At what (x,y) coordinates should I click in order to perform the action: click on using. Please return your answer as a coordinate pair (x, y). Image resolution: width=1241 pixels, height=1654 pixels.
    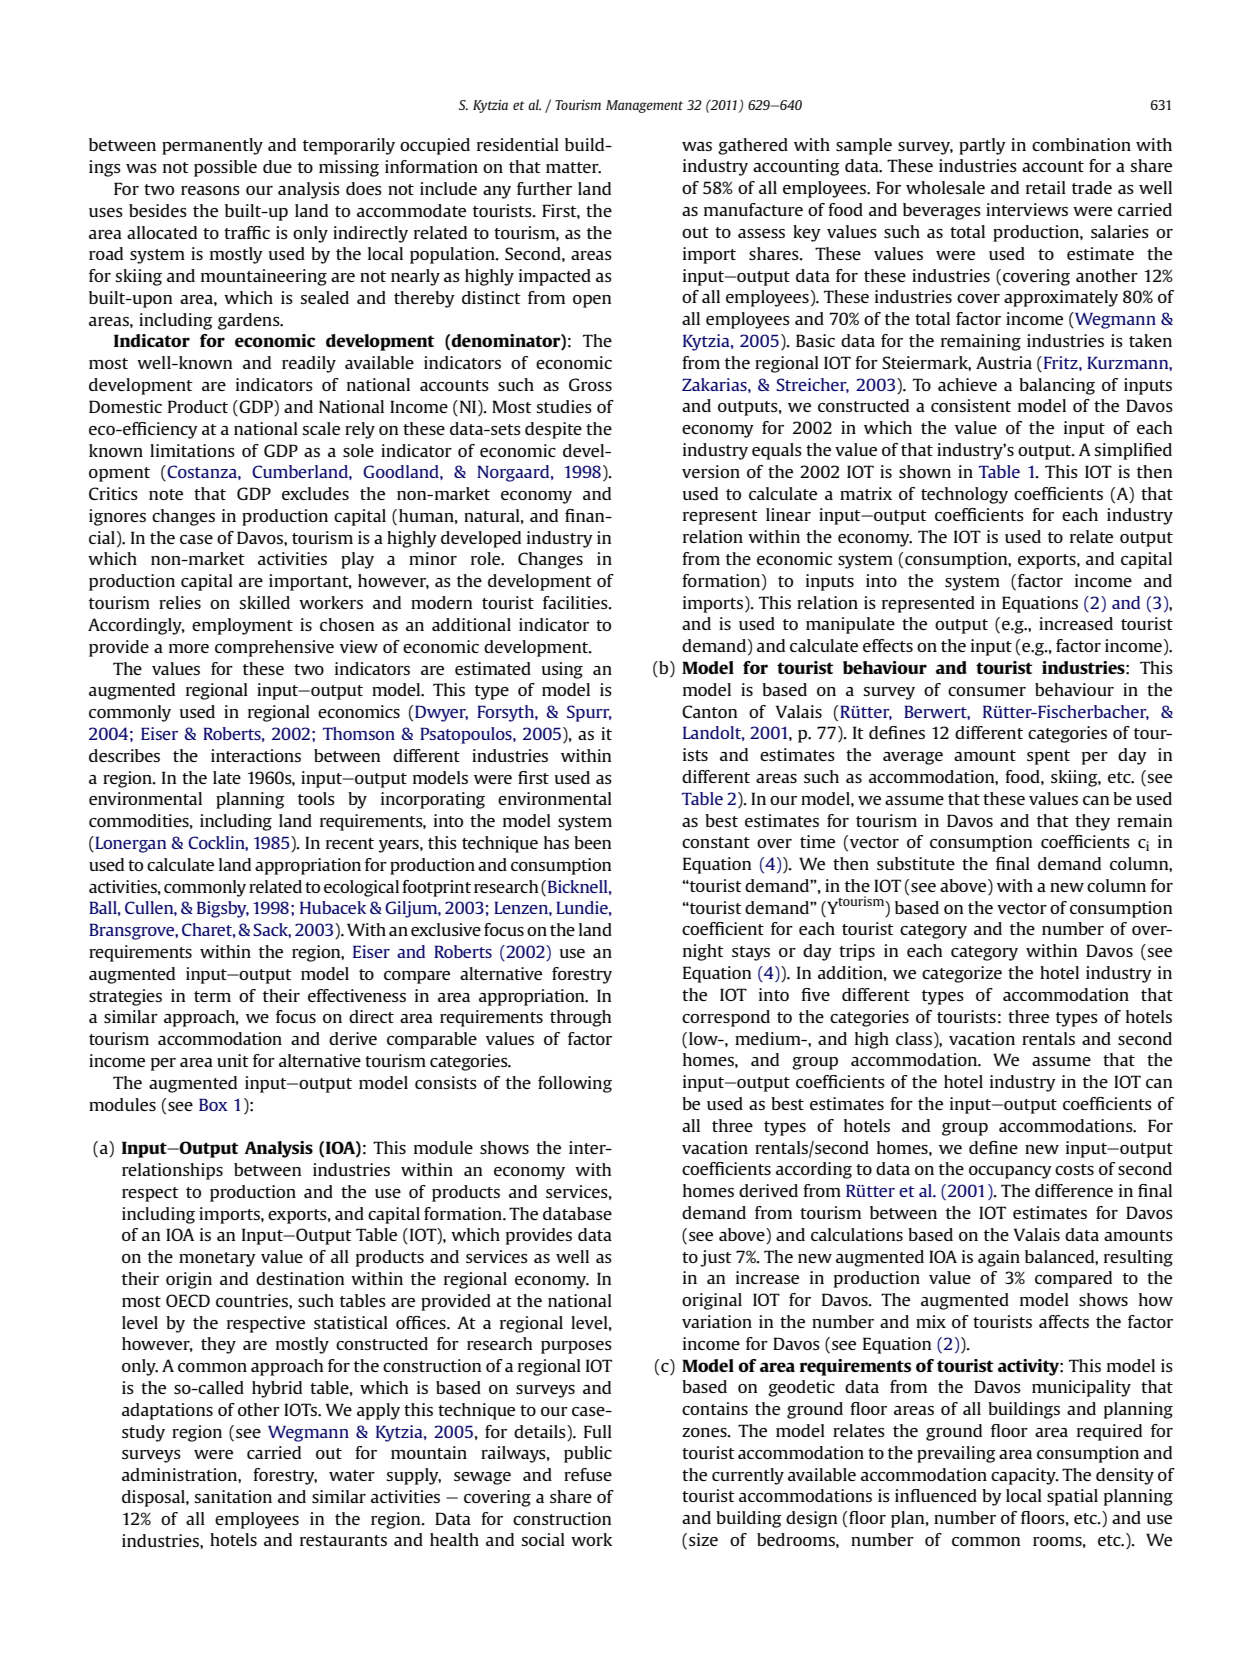
    Looking at the image, I should click on (562, 670).
